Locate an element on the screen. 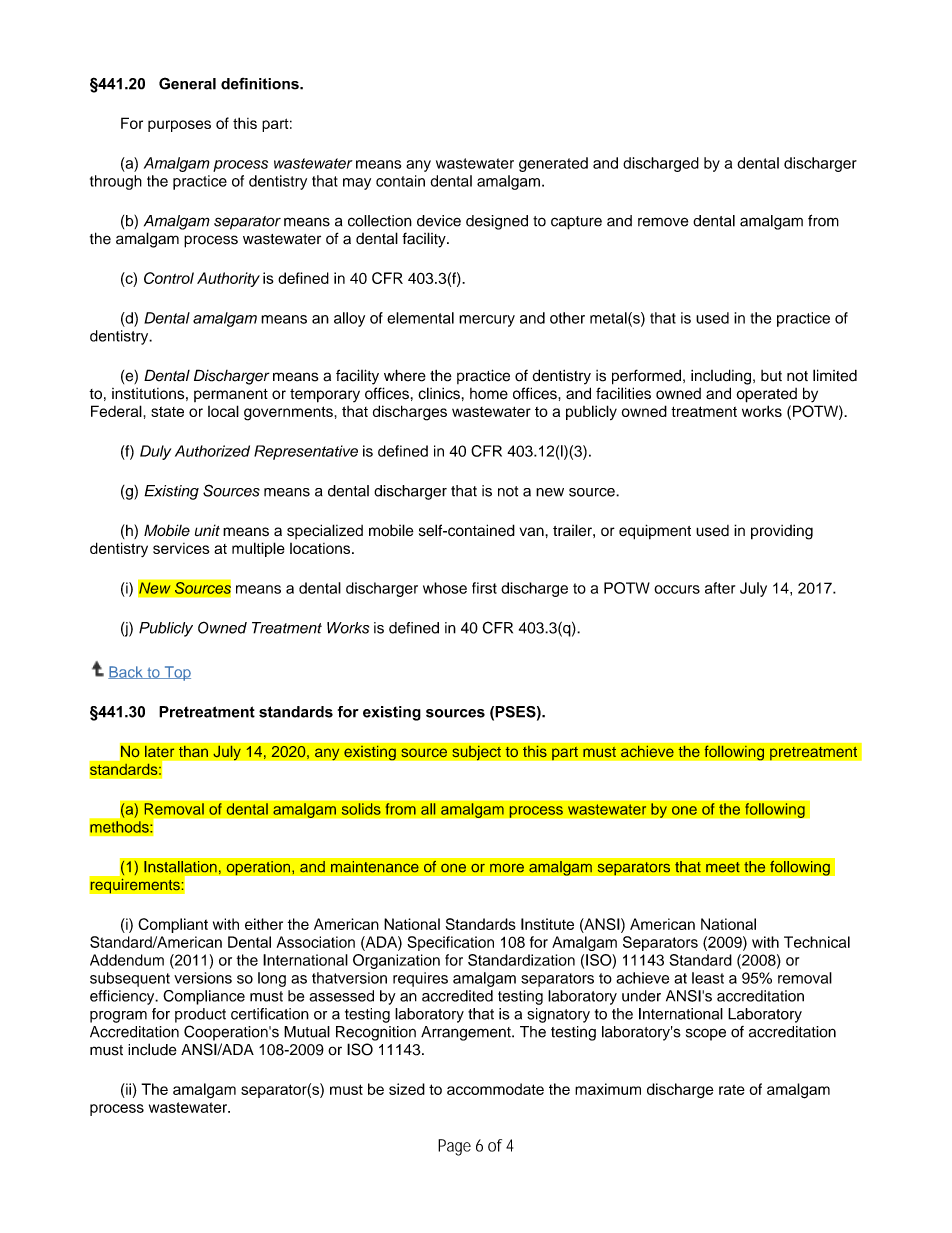  include is located at coordinates (152, 1049).
